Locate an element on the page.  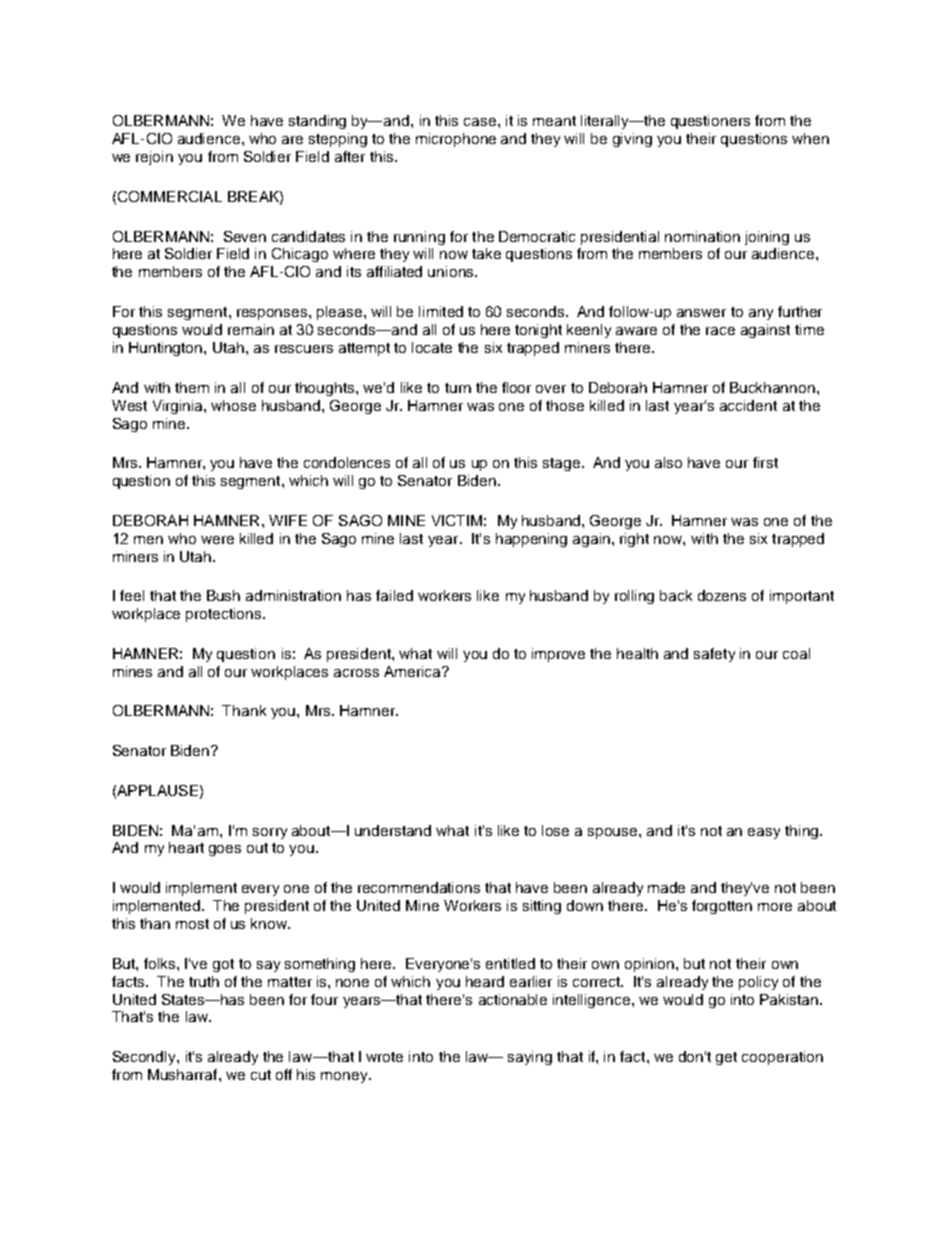
first is located at coordinates (765, 462).
